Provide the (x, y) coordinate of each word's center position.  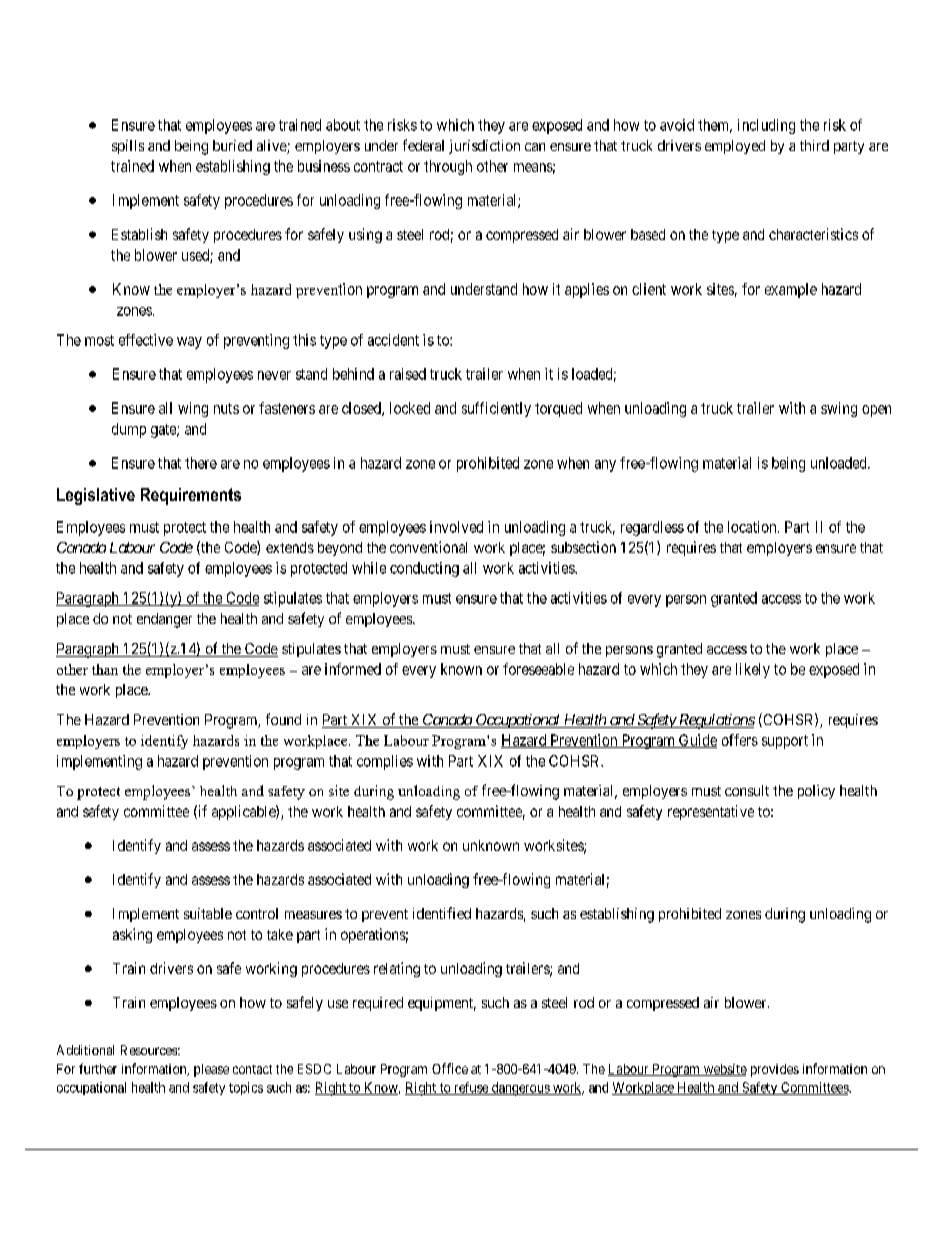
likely (753, 670)
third (814, 145)
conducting (424, 569)
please (211, 1070)
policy (816, 792)
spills (128, 147)
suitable (208, 913)
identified (442, 913)
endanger (164, 620)
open (876, 411)
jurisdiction (484, 147)
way (189, 343)
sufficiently (496, 409)
